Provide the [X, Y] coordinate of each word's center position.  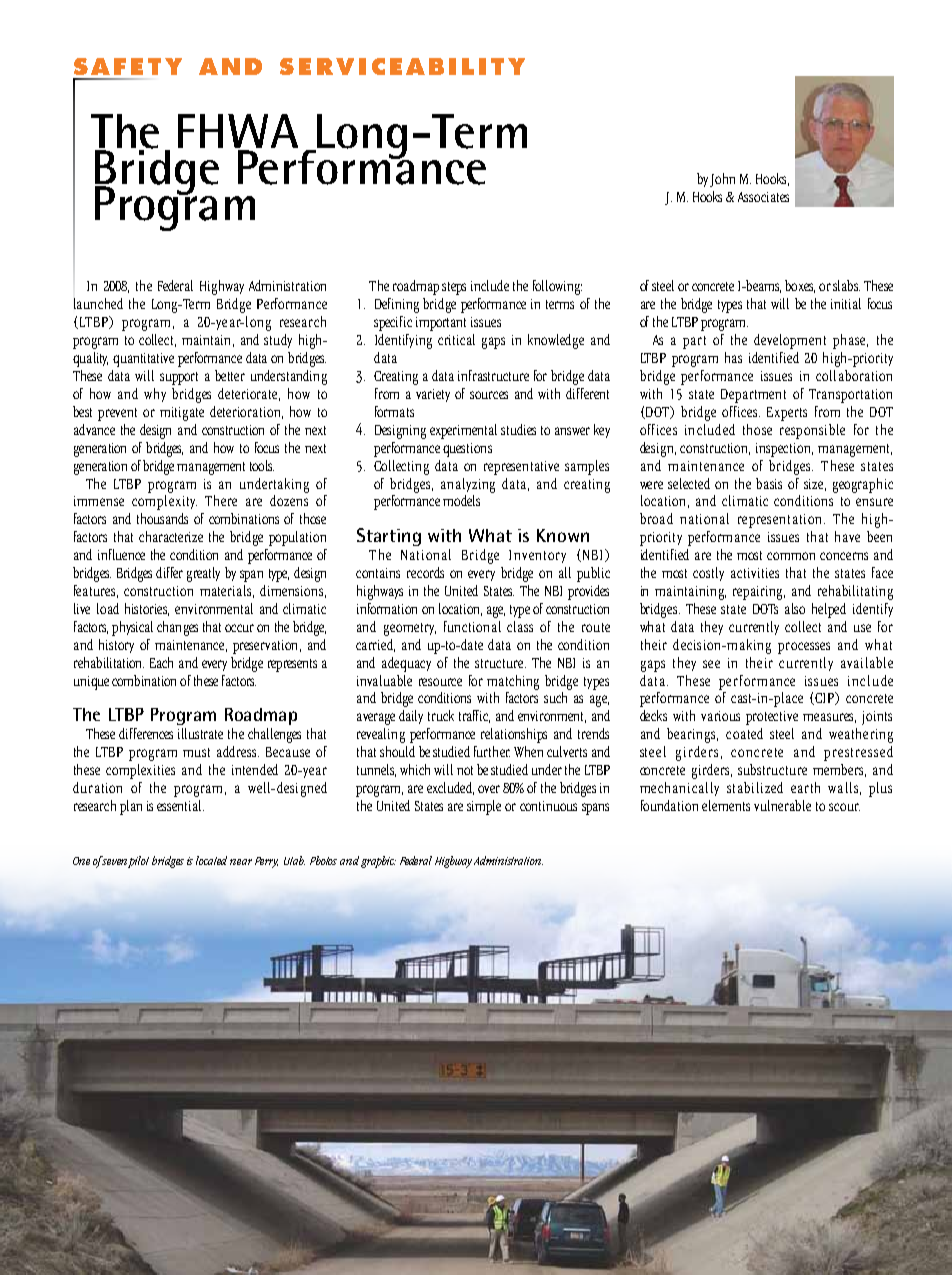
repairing [759, 593]
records [425, 572]
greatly [203, 574]
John [722, 180]
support [179, 378]
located [211, 860]
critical [456, 339]
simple [484, 807]
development [790, 341]
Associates [763, 197]
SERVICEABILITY [402, 66]
